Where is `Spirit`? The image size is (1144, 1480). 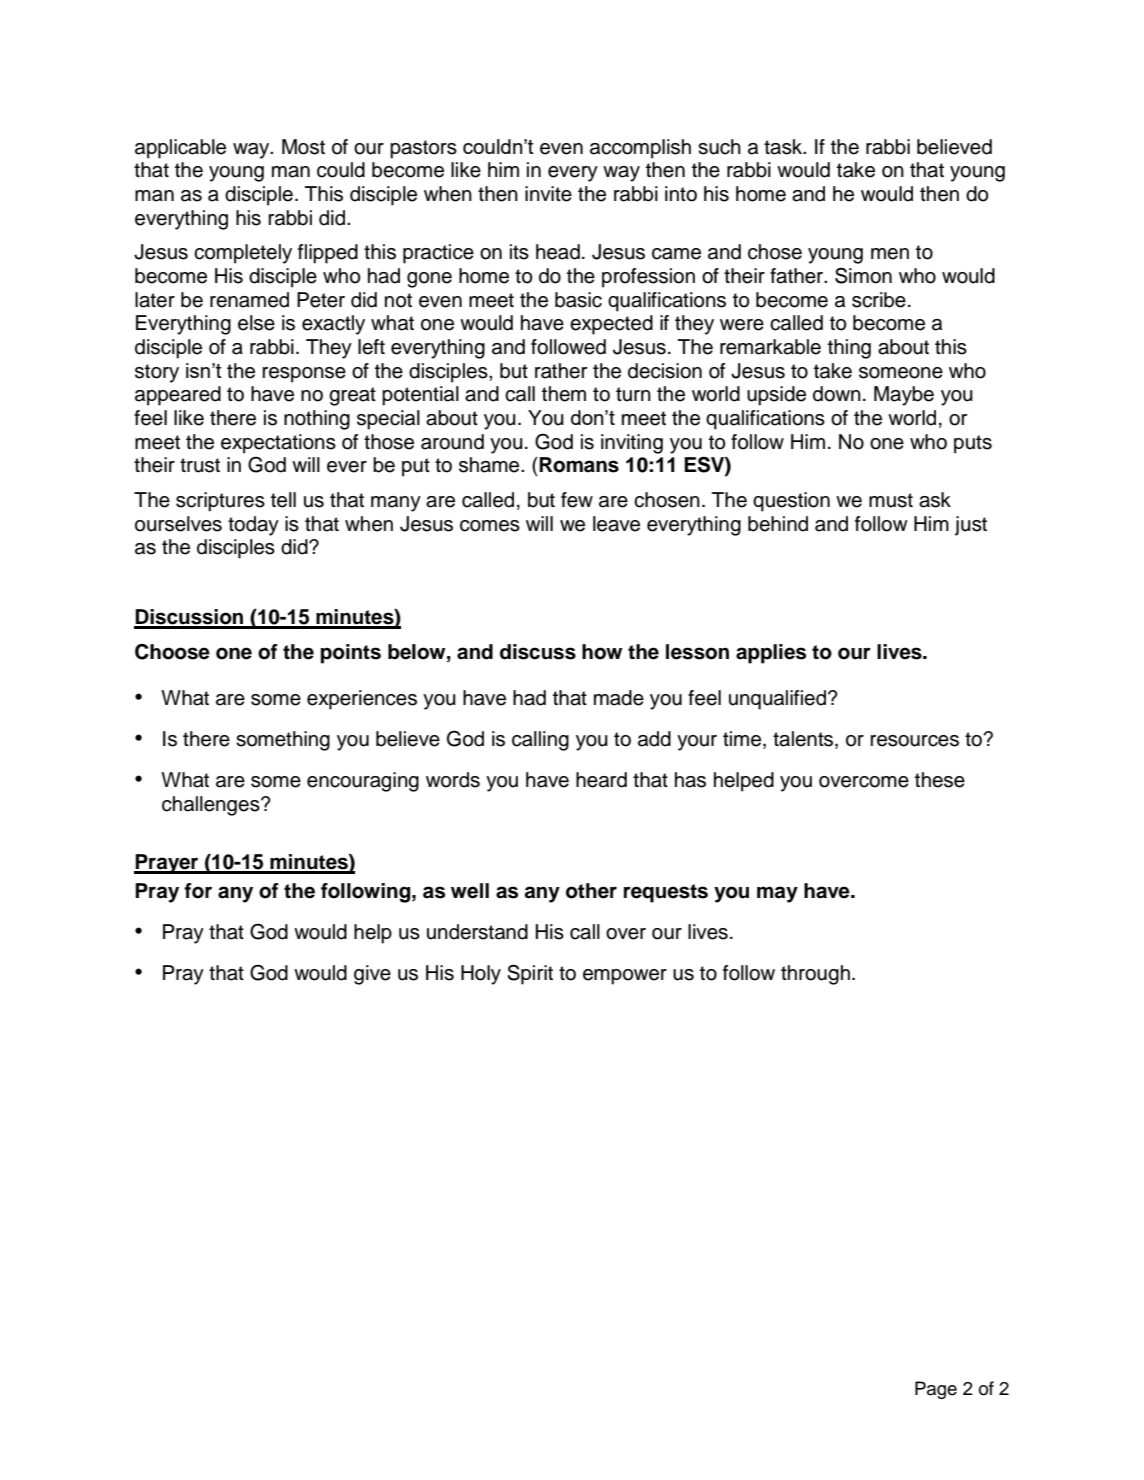 Spirit is located at coordinates (530, 974).
